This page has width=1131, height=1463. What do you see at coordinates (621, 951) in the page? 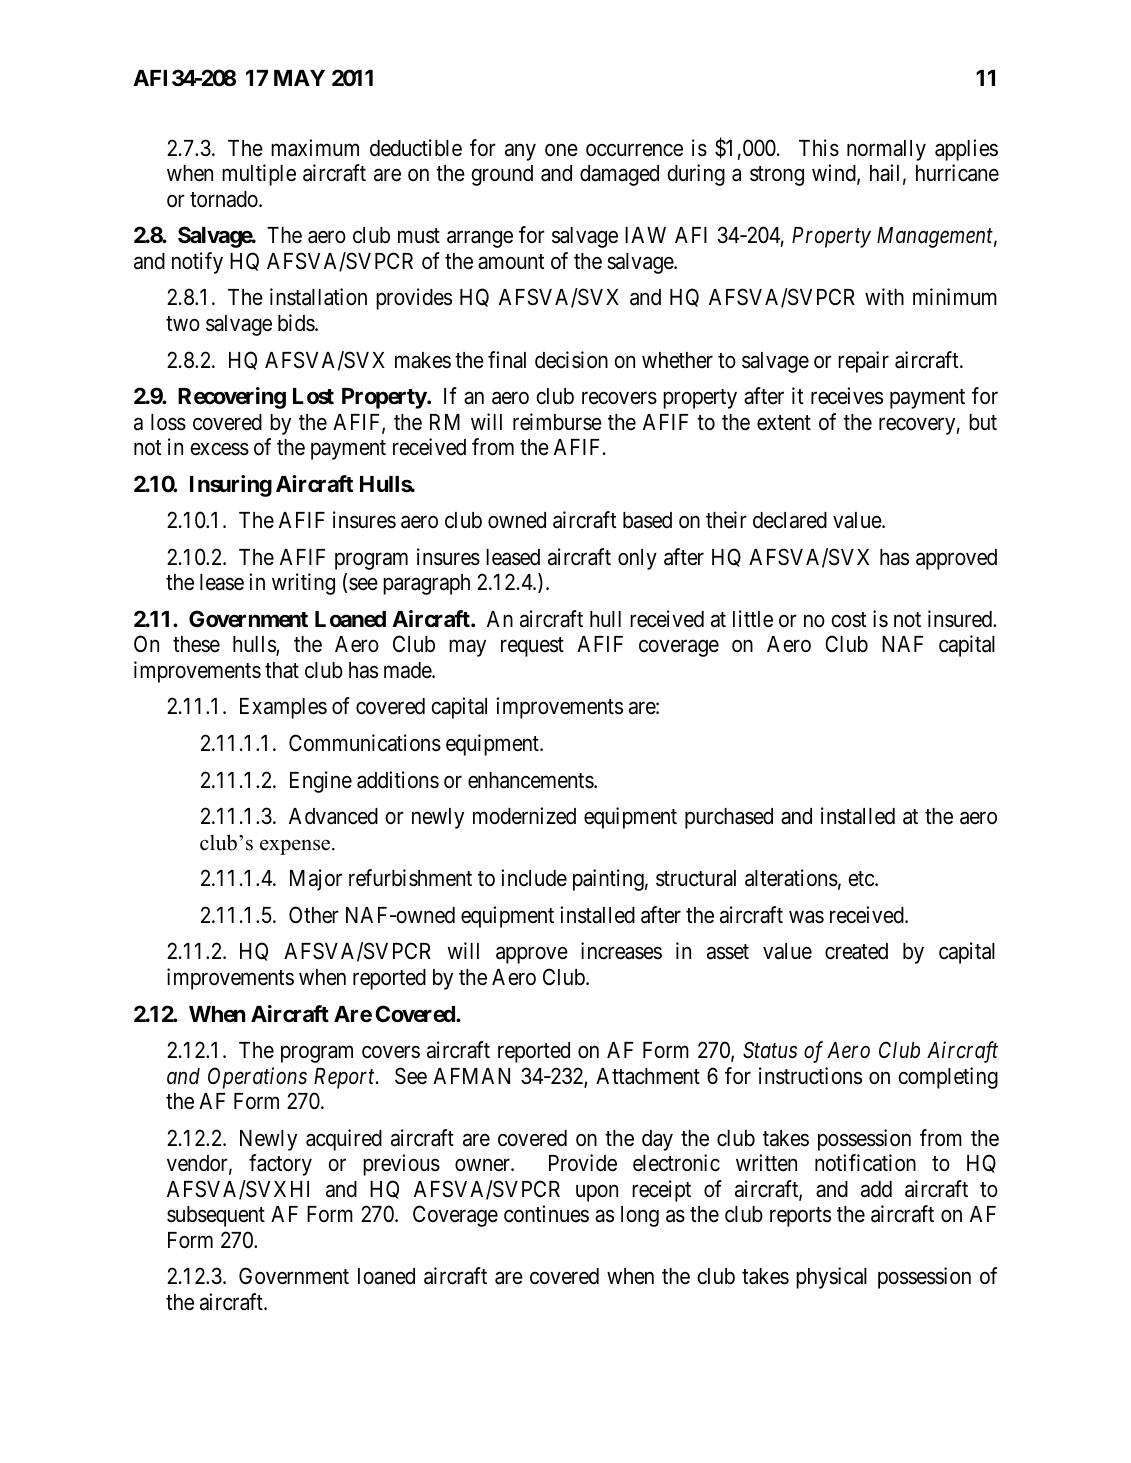
I see `increases` at bounding box center [621, 951].
